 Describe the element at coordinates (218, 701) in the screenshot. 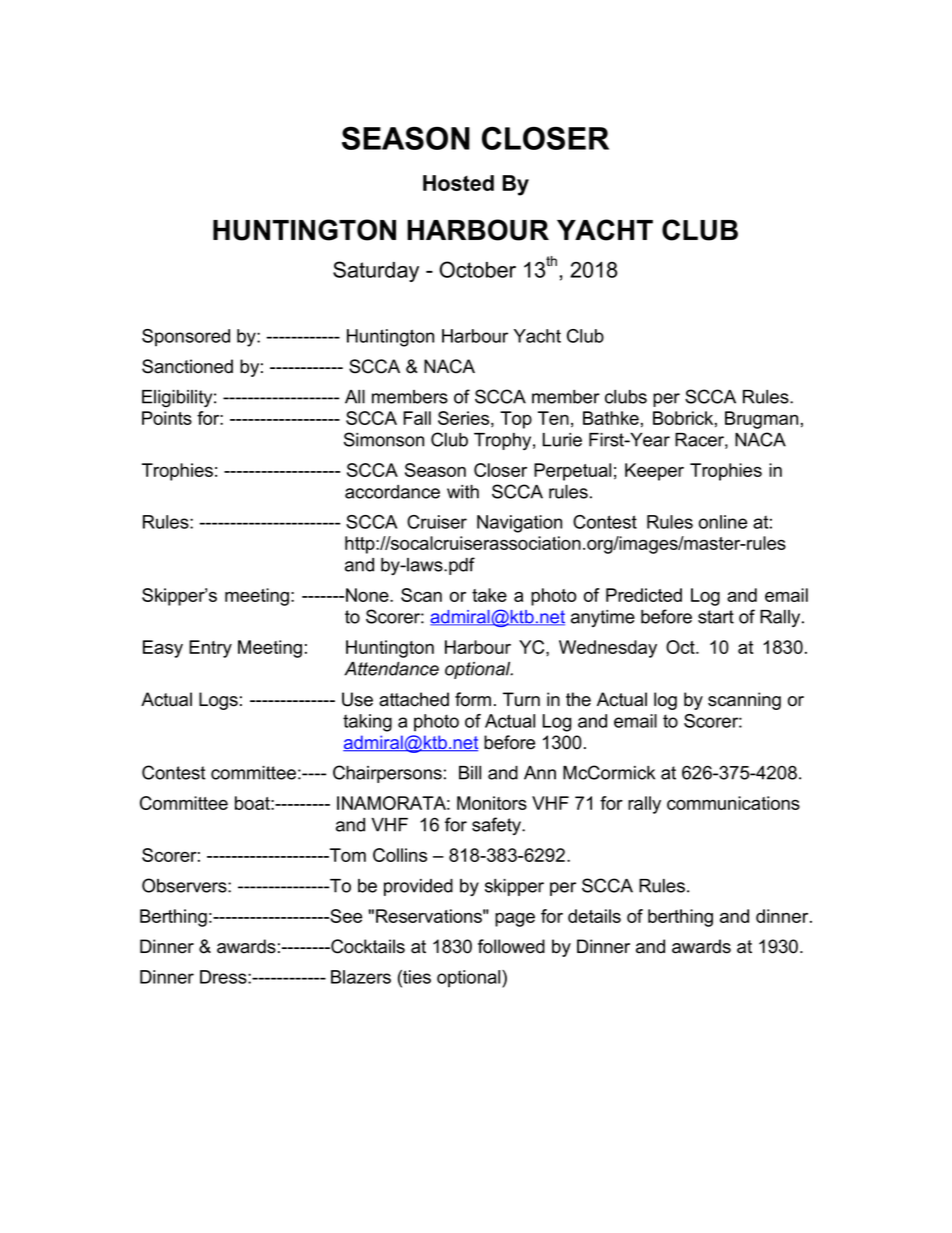

I see `Logs` at that location.
